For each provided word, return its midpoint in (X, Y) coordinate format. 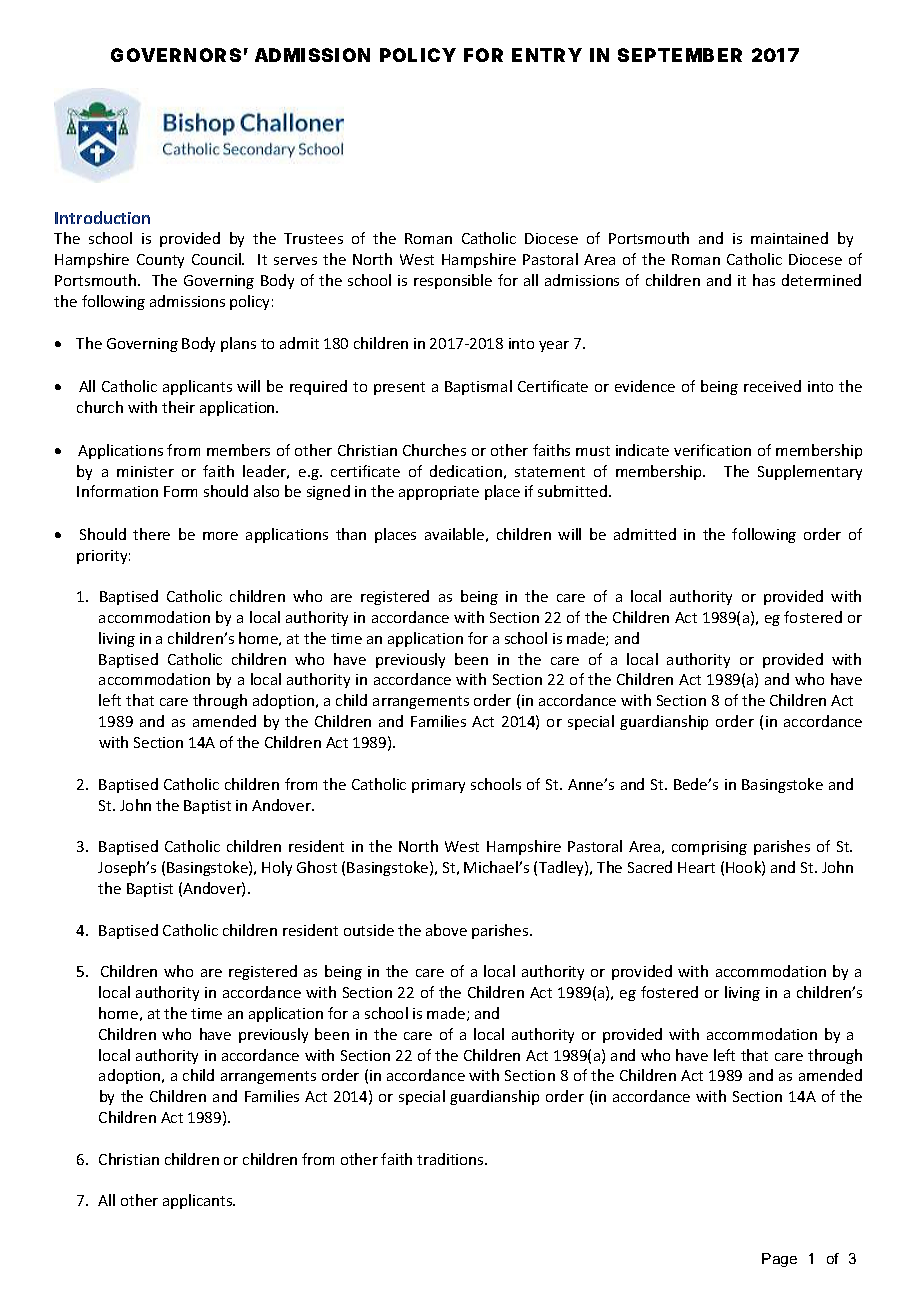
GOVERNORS (176, 55)
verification (712, 450)
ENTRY (547, 55)
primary (438, 786)
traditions (451, 1159)
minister (145, 471)
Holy (277, 868)
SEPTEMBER (680, 55)
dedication (466, 471)
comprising (709, 848)
